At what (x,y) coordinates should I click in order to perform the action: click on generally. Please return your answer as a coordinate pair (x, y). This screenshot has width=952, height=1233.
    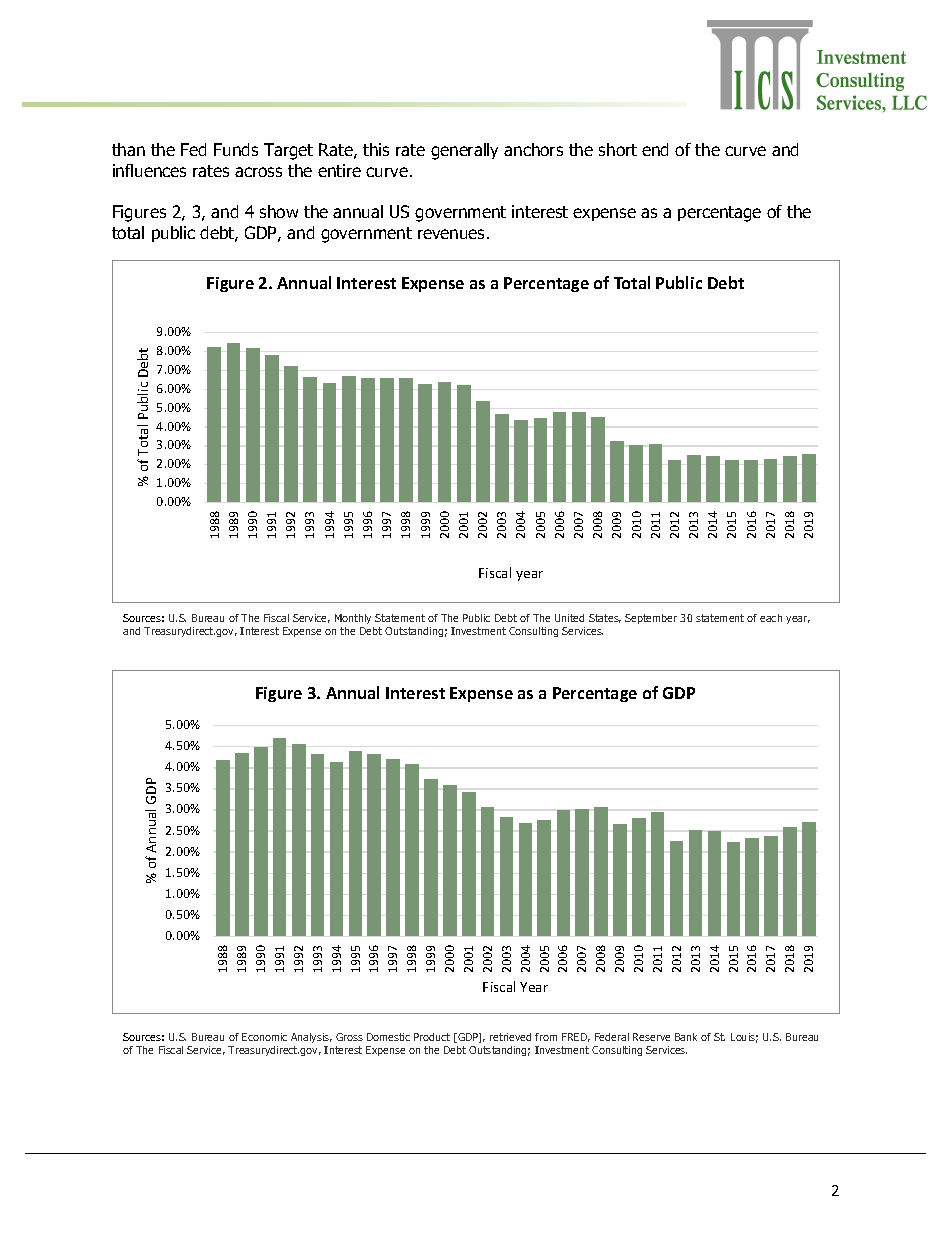
    Looking at the image, I should click on (464, 151).
